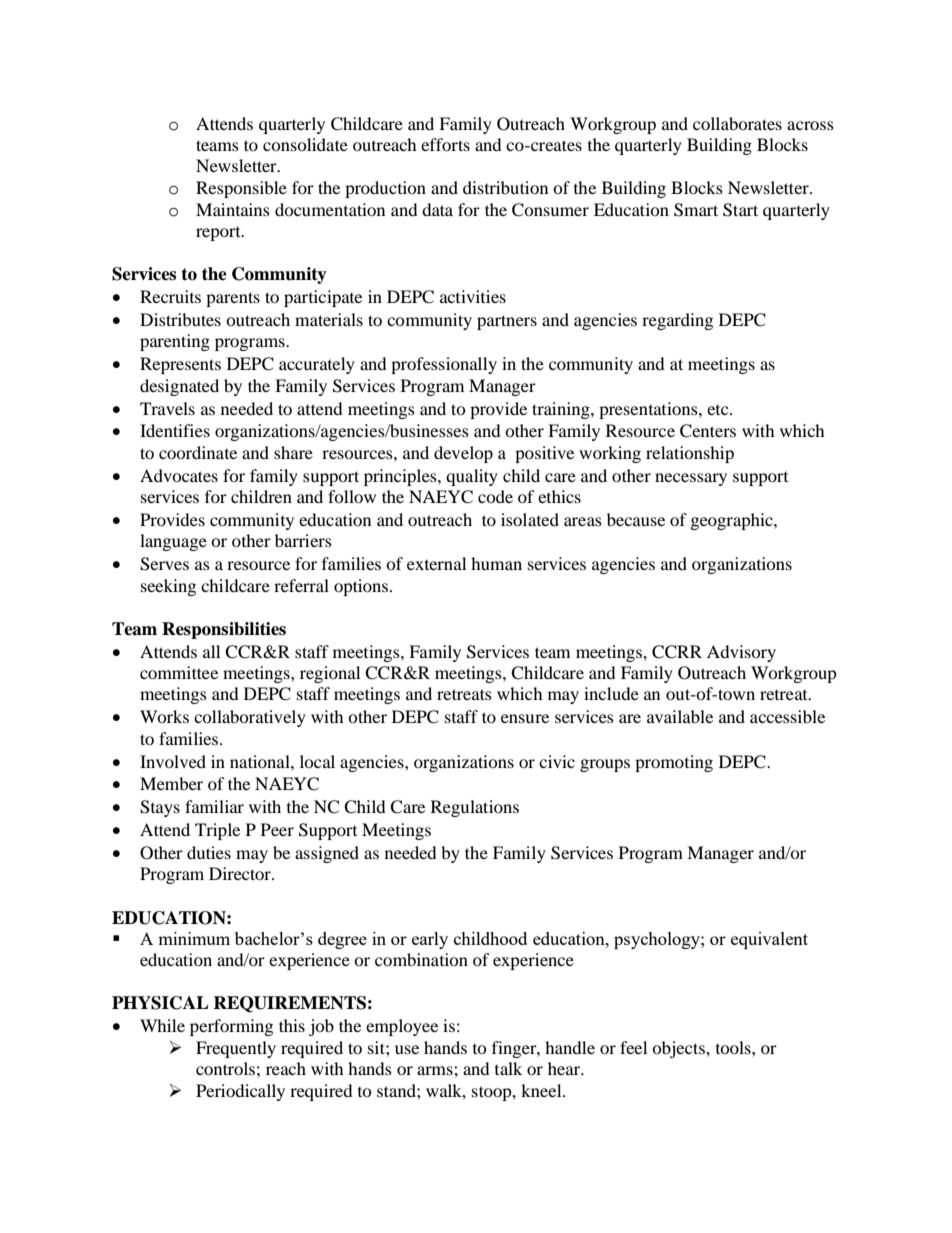 This screenshot has height=1233, width=952. Describe the element at coordinates (463, 454) in the screenshot. I see `develop` at that location.
